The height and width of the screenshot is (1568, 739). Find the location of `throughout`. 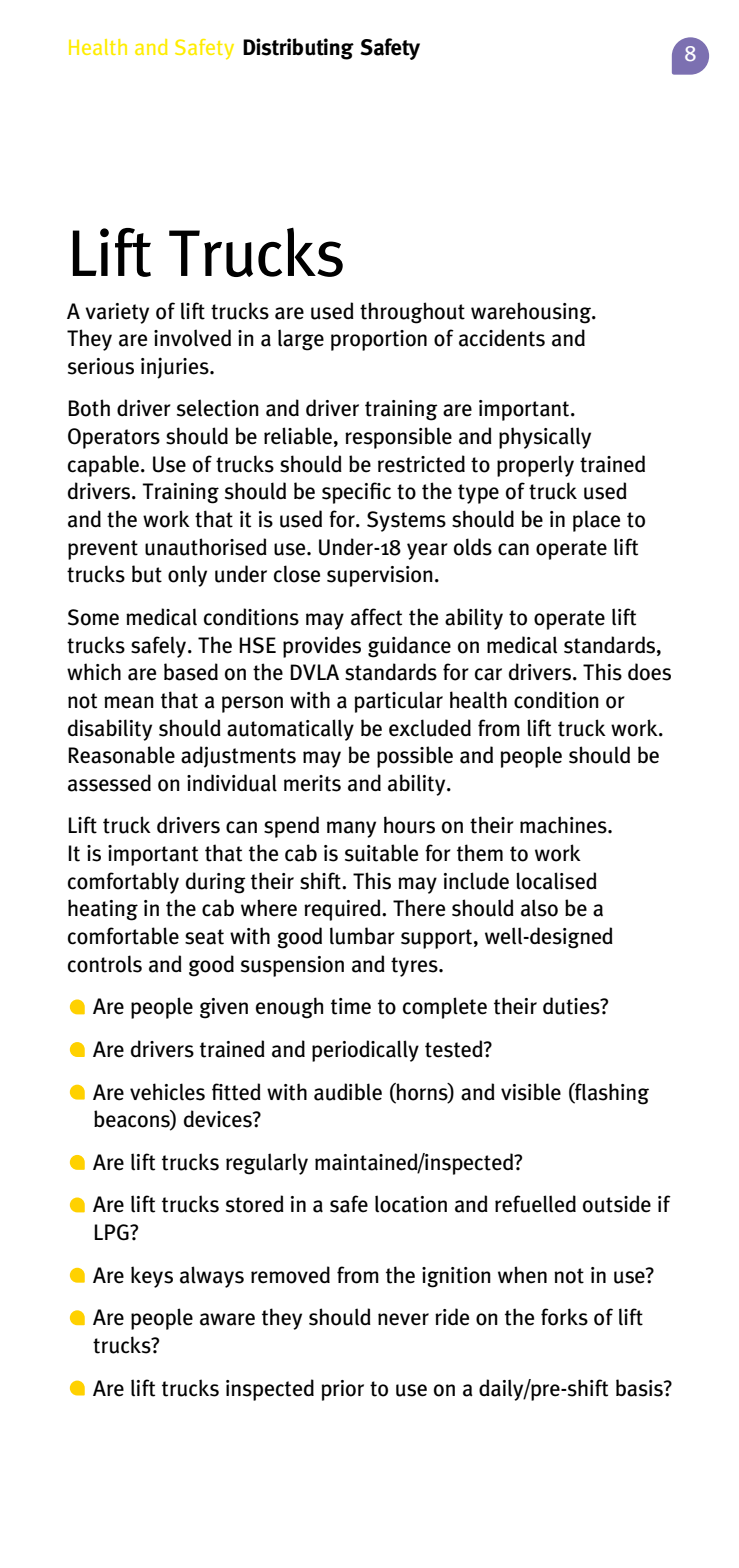

throughout is located at coordinates (412, 313).
